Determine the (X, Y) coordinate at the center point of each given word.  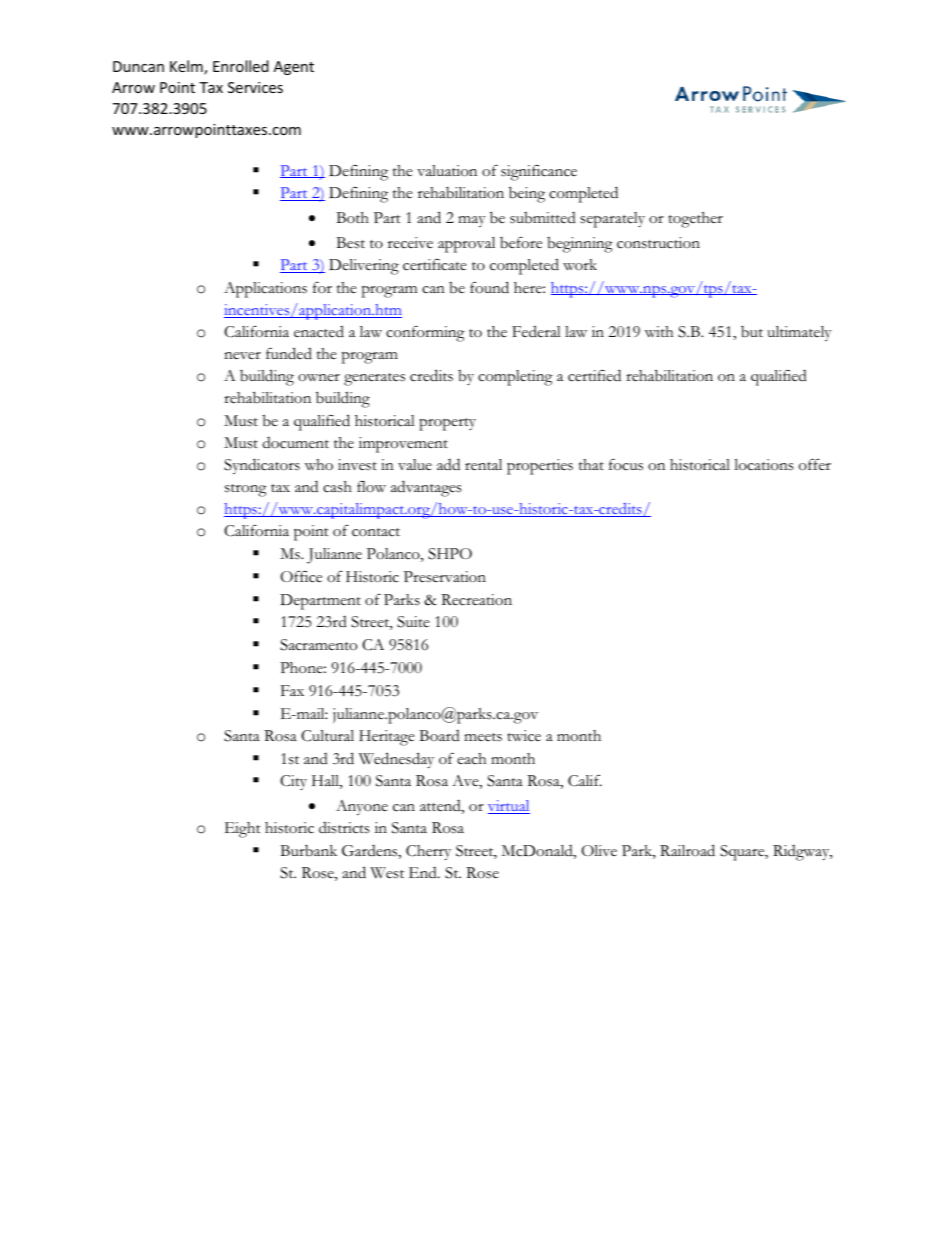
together (696, 220)
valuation (447, 171)
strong (246, 490)
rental (483, 465)
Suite (413, 622)
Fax (292, 690)
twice (524, 736)
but (752, 332)
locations (764, 465)
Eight (243, 830)
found (489, 287)
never (242, 356)
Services (255, 87)
